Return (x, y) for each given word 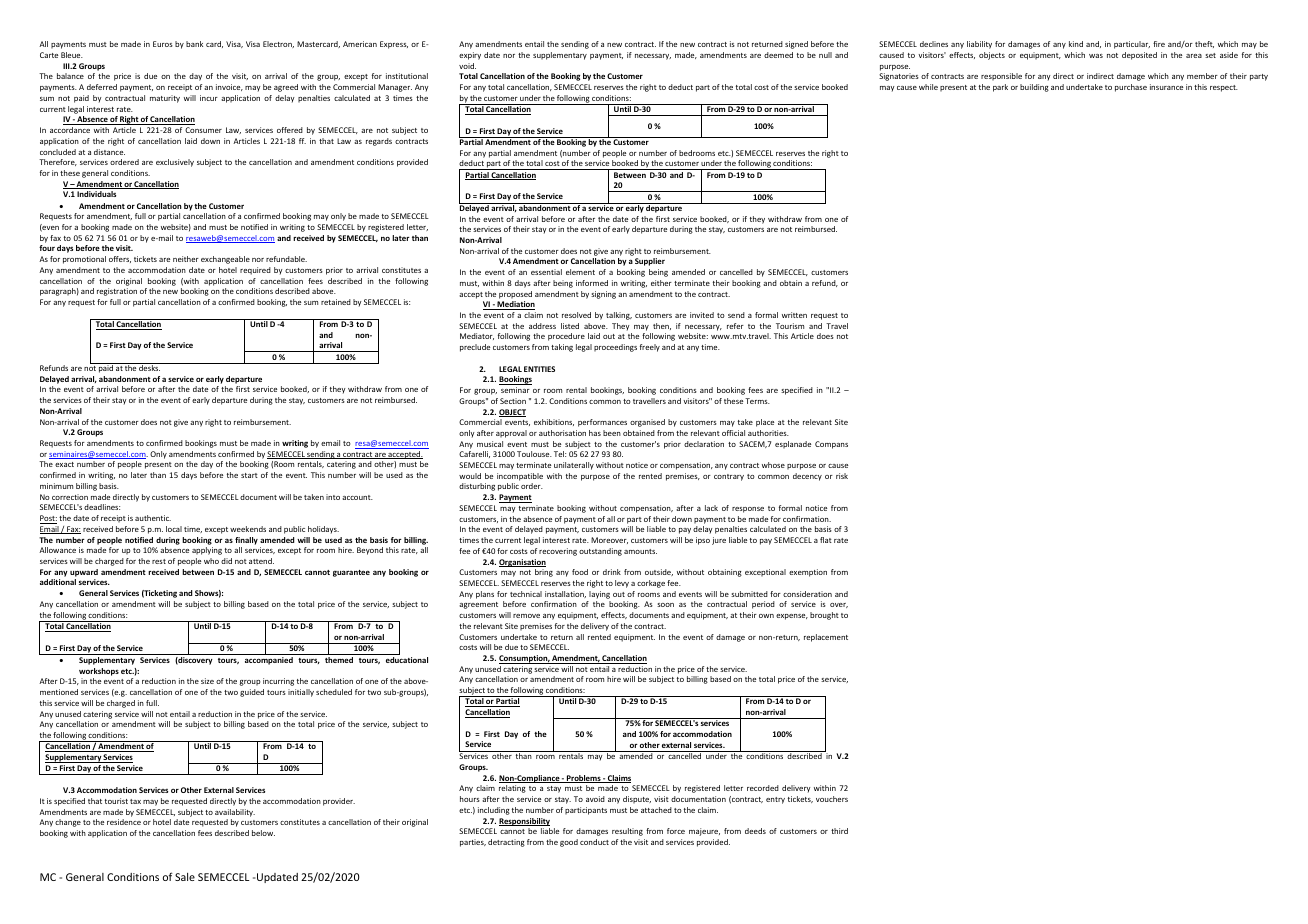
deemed (778, 55)
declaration (704, 444)
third (839, 831)
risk (842, 476)
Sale (185, 877)
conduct (594, 842)
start (249, 475)
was (1096, 56)
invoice (229, 87)
